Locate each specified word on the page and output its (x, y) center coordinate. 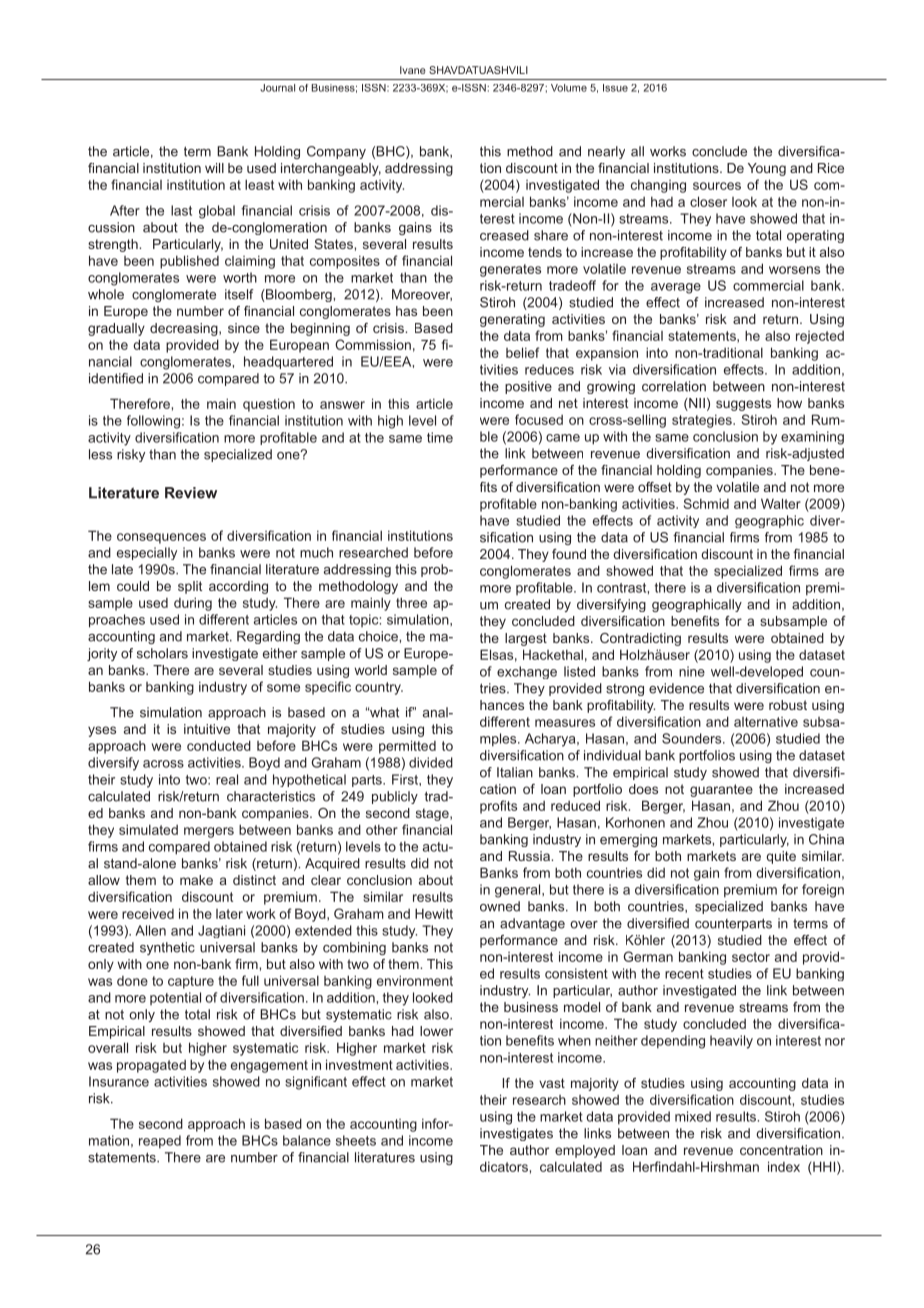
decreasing (185, 329)
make (196, 880)
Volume (569, 88)
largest (526, 639)
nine (692, 671)
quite (781, 857)
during (193, 604)
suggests (743, 404)
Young (767, 169)
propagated (151, 1066)
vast (552, 1083)
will (214, 168)
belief (522, 352)
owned (500, 906)
